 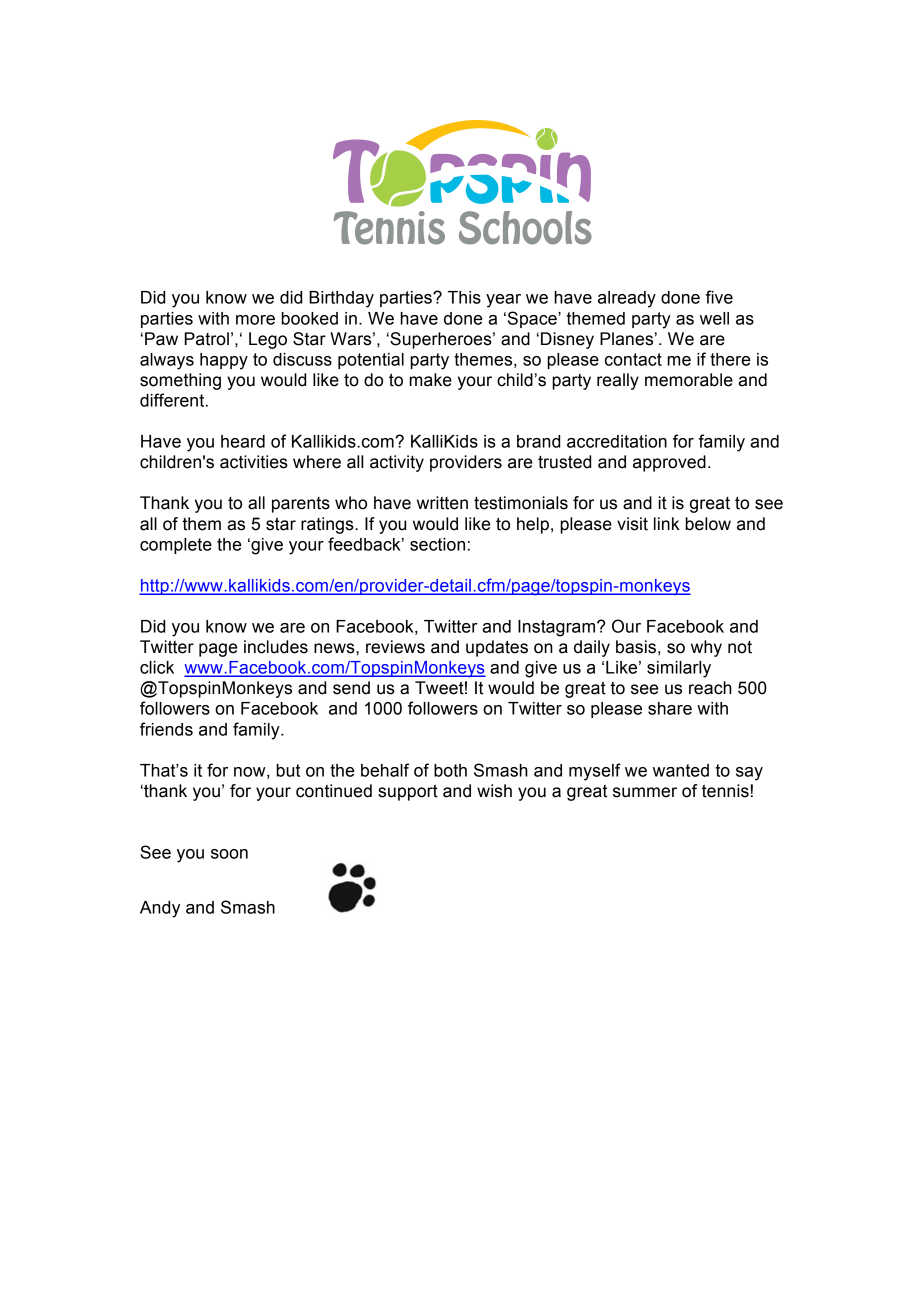 I want to click on updates, so click(x=497, y=648).
